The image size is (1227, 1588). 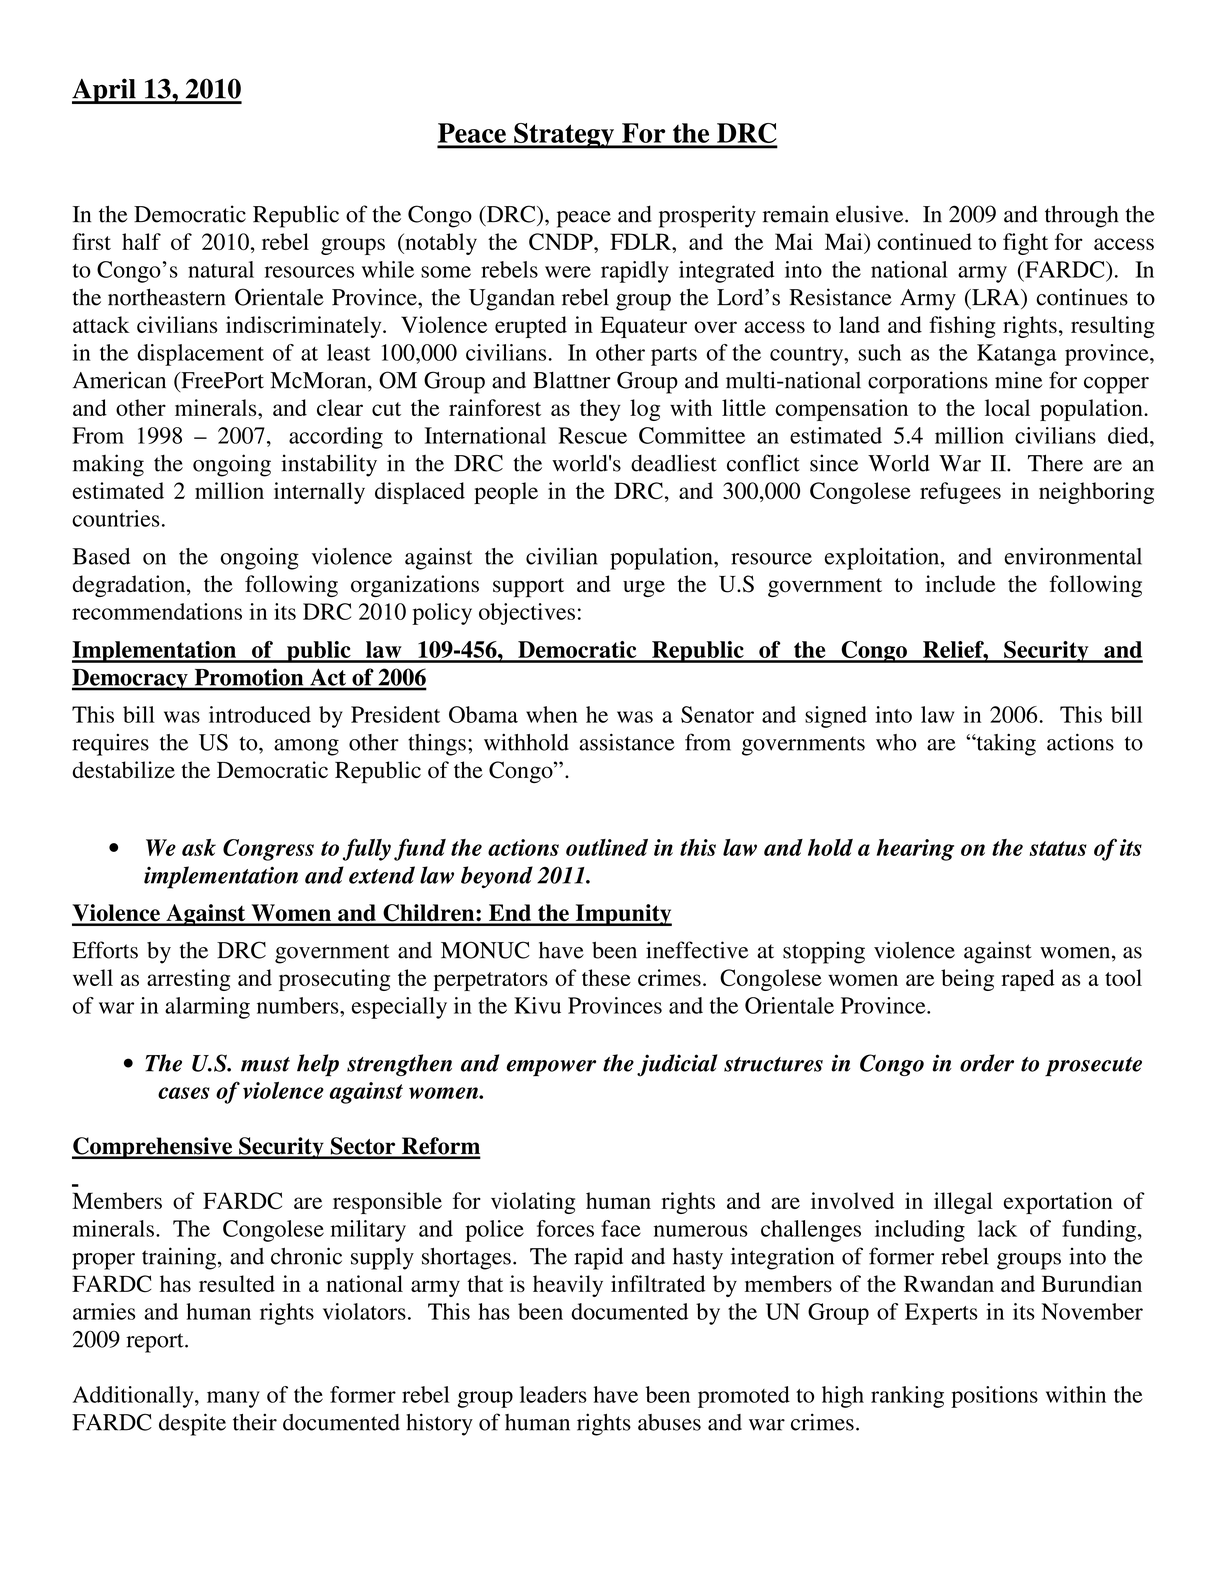 What do you see at coordinates (105, 91) in the screenshot?
I see `April` at bounding box center [105, 91].
